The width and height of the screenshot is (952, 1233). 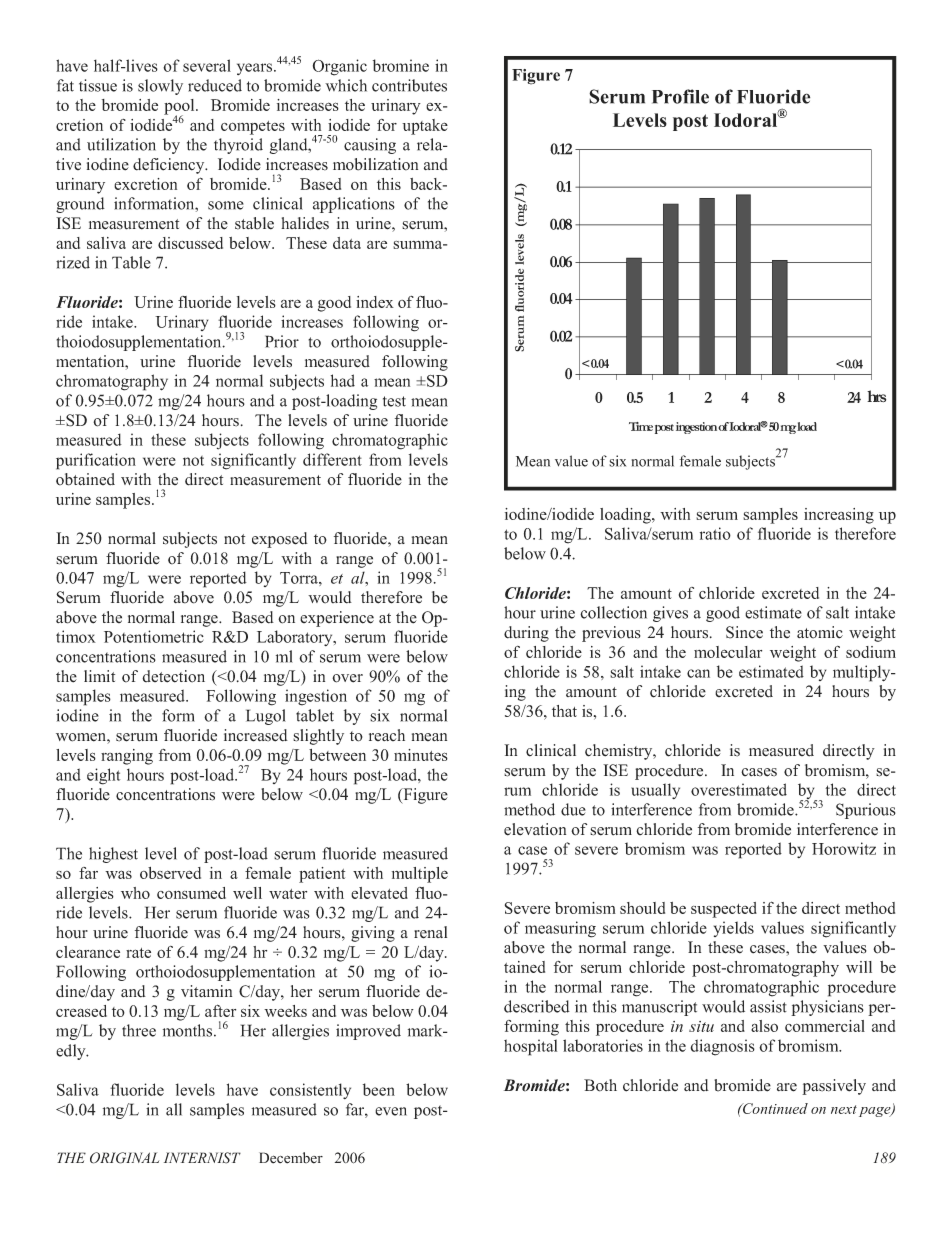 What do you see at coordinates (170, 873) in the screenshot?
I see `observed` at bounding box center [170, 873].
